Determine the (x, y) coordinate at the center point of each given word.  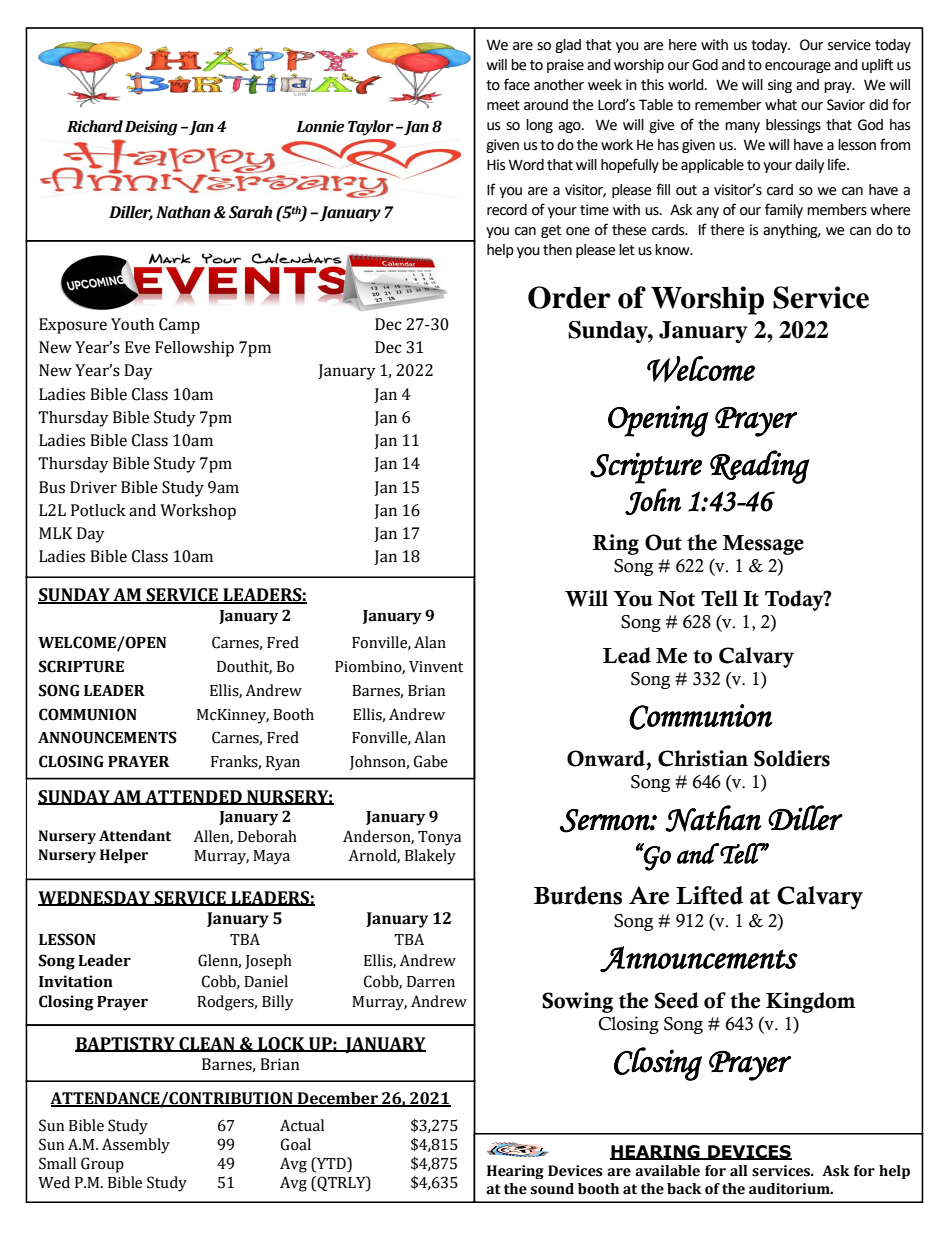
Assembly (136, 1146)
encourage (798, 67)
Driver (93, 487)
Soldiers (792, 758)
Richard (95, 126)
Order (569, 297)
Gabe (431, 761)
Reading (760, 467)
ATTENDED (193, 797)
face (517, 84)
